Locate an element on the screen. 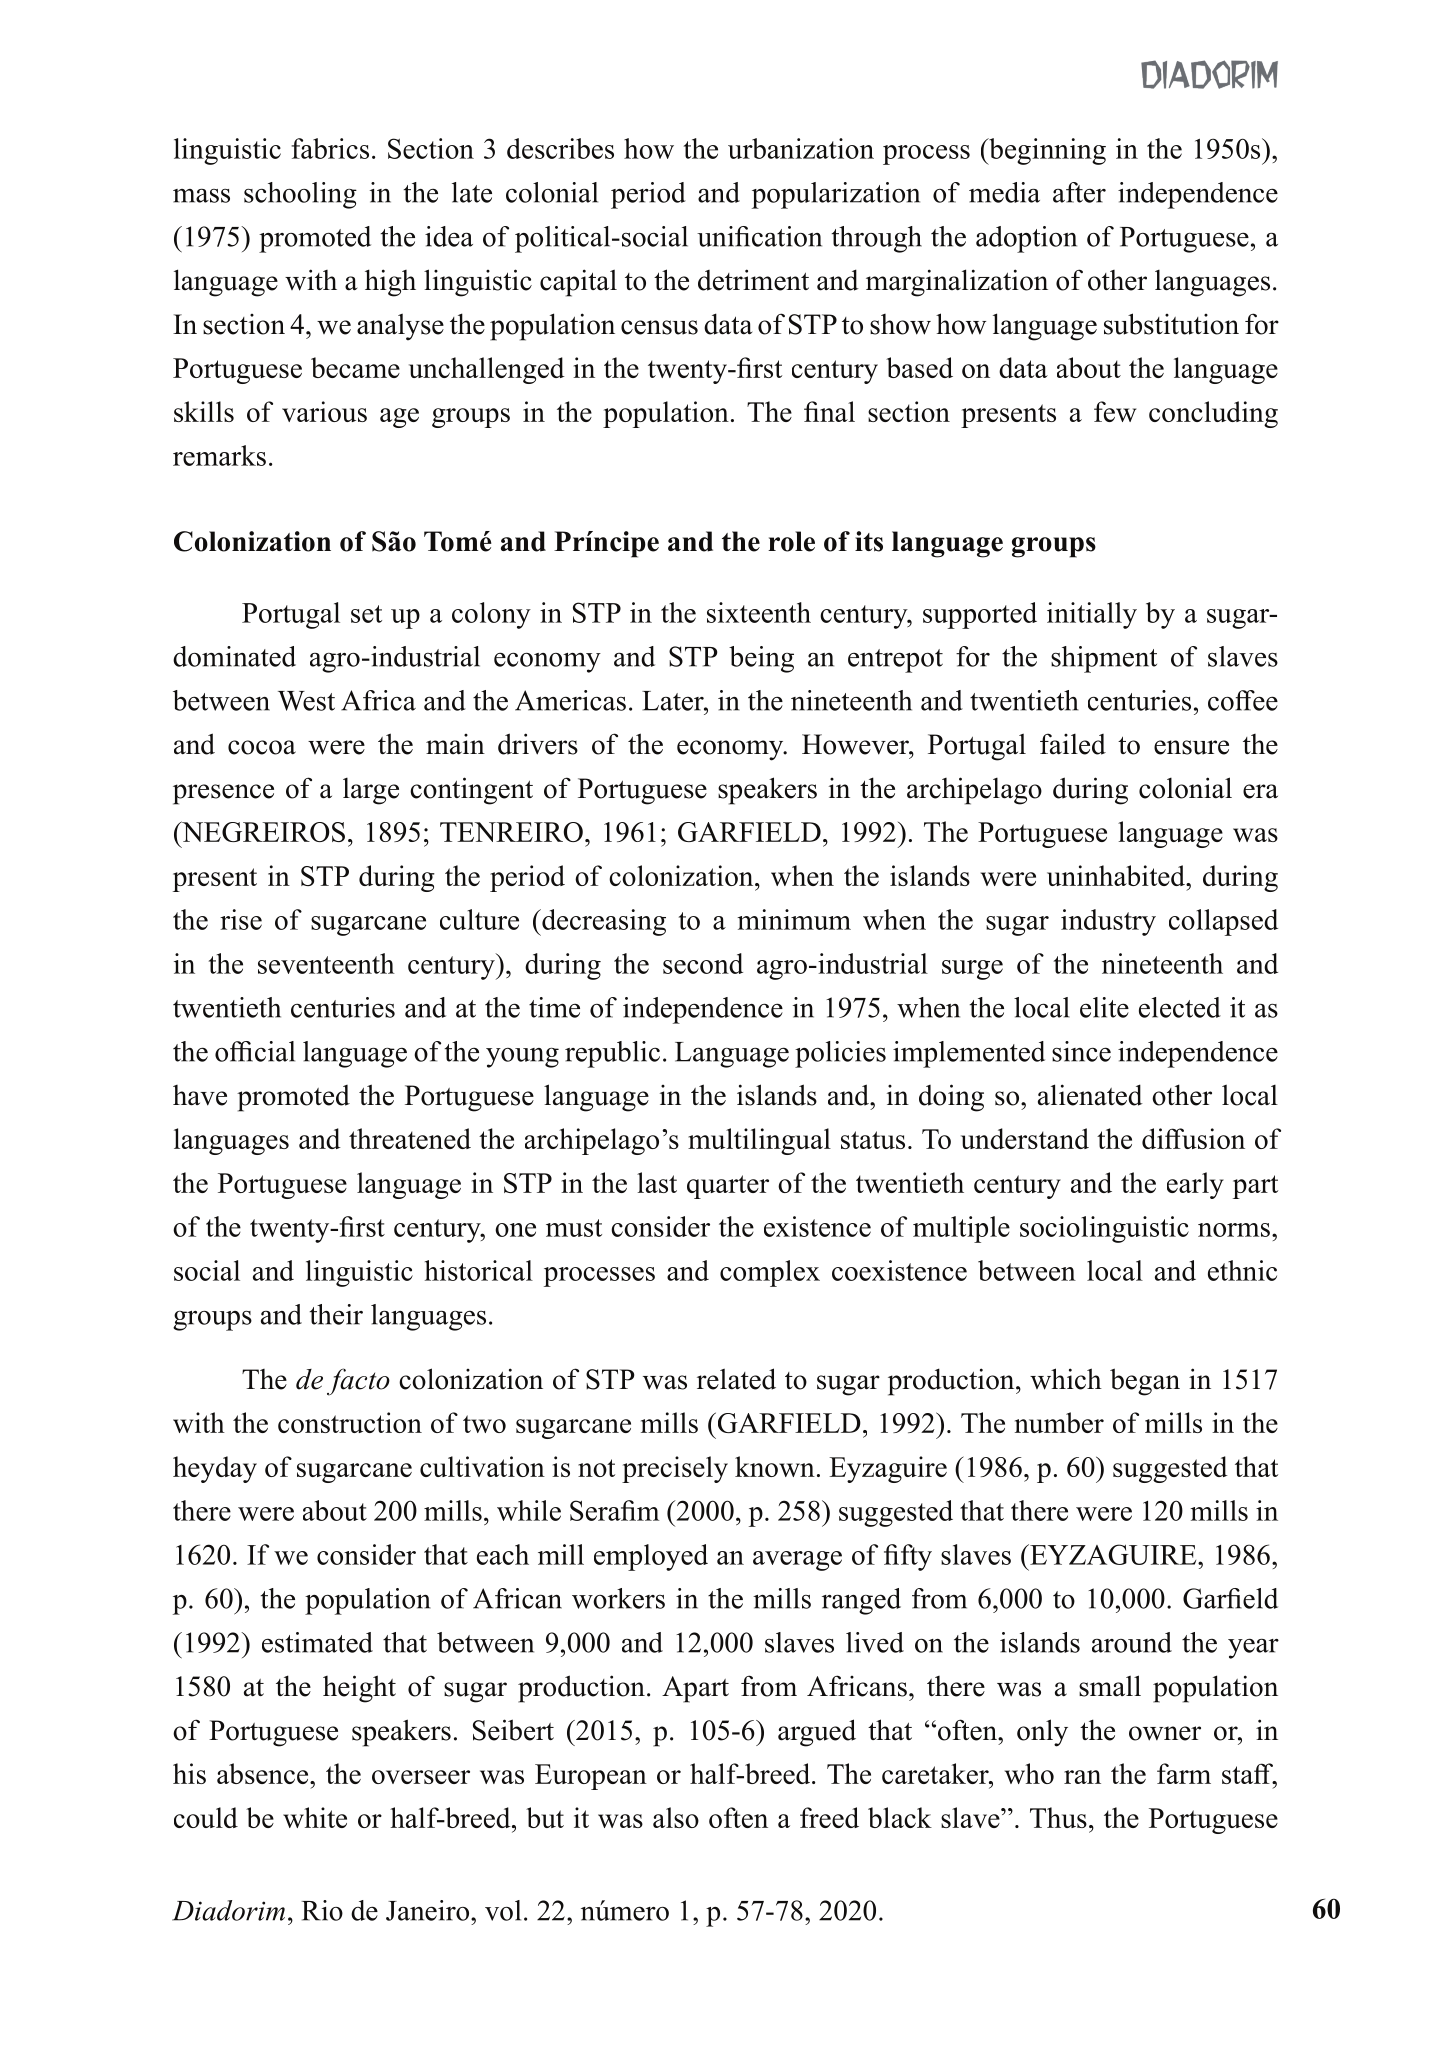 The image size is (1451, 2052). Thus is located at coordinates (1058, 1817).
